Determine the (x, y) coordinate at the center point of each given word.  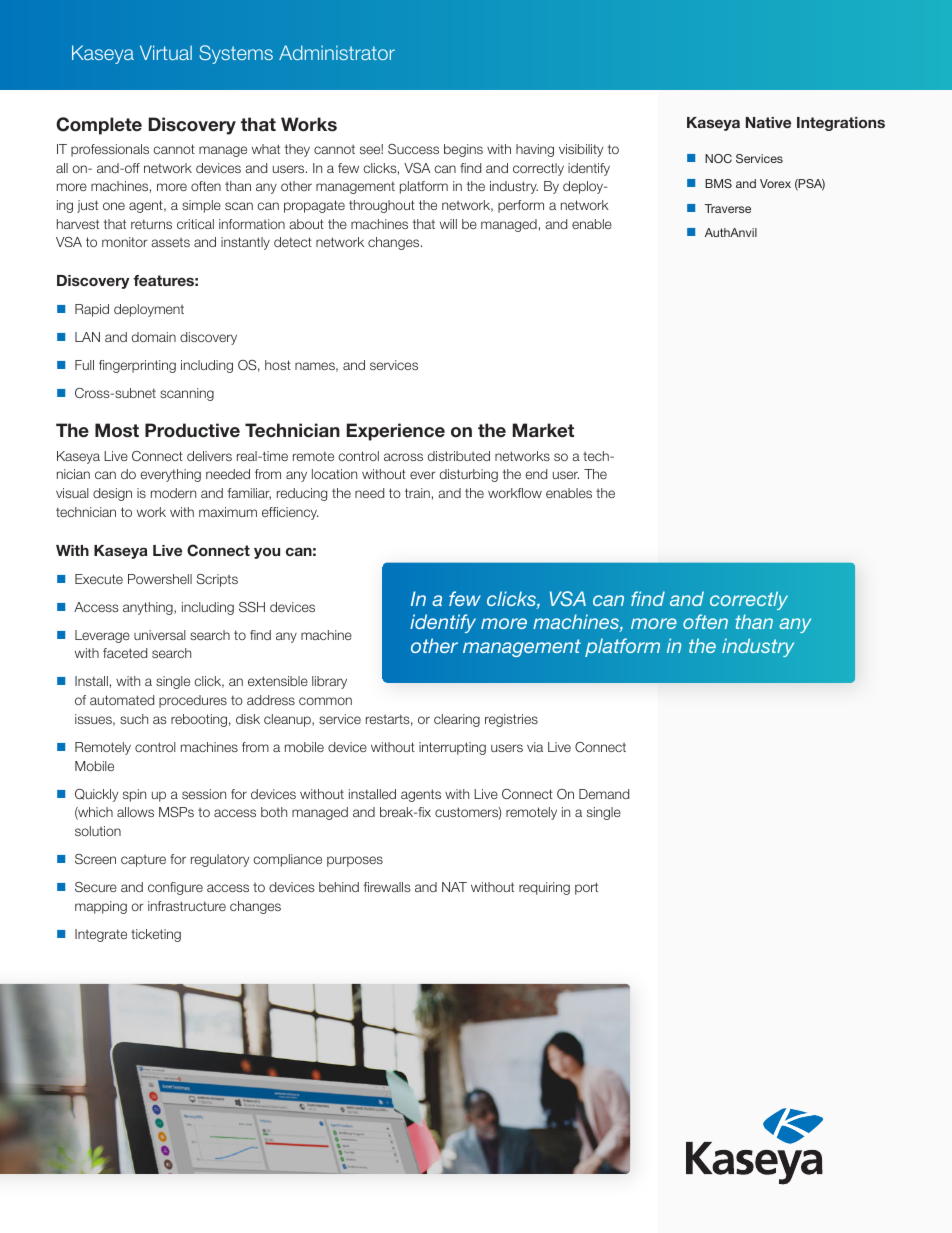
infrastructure (187, 906)
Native (768, 122)
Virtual (166, 52)
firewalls (387, 887)
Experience (396, 432)
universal (160, 635)
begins (463, 150)
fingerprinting (137, 366)
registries (511, 720)
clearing (457, 720)
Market (543, 430)
